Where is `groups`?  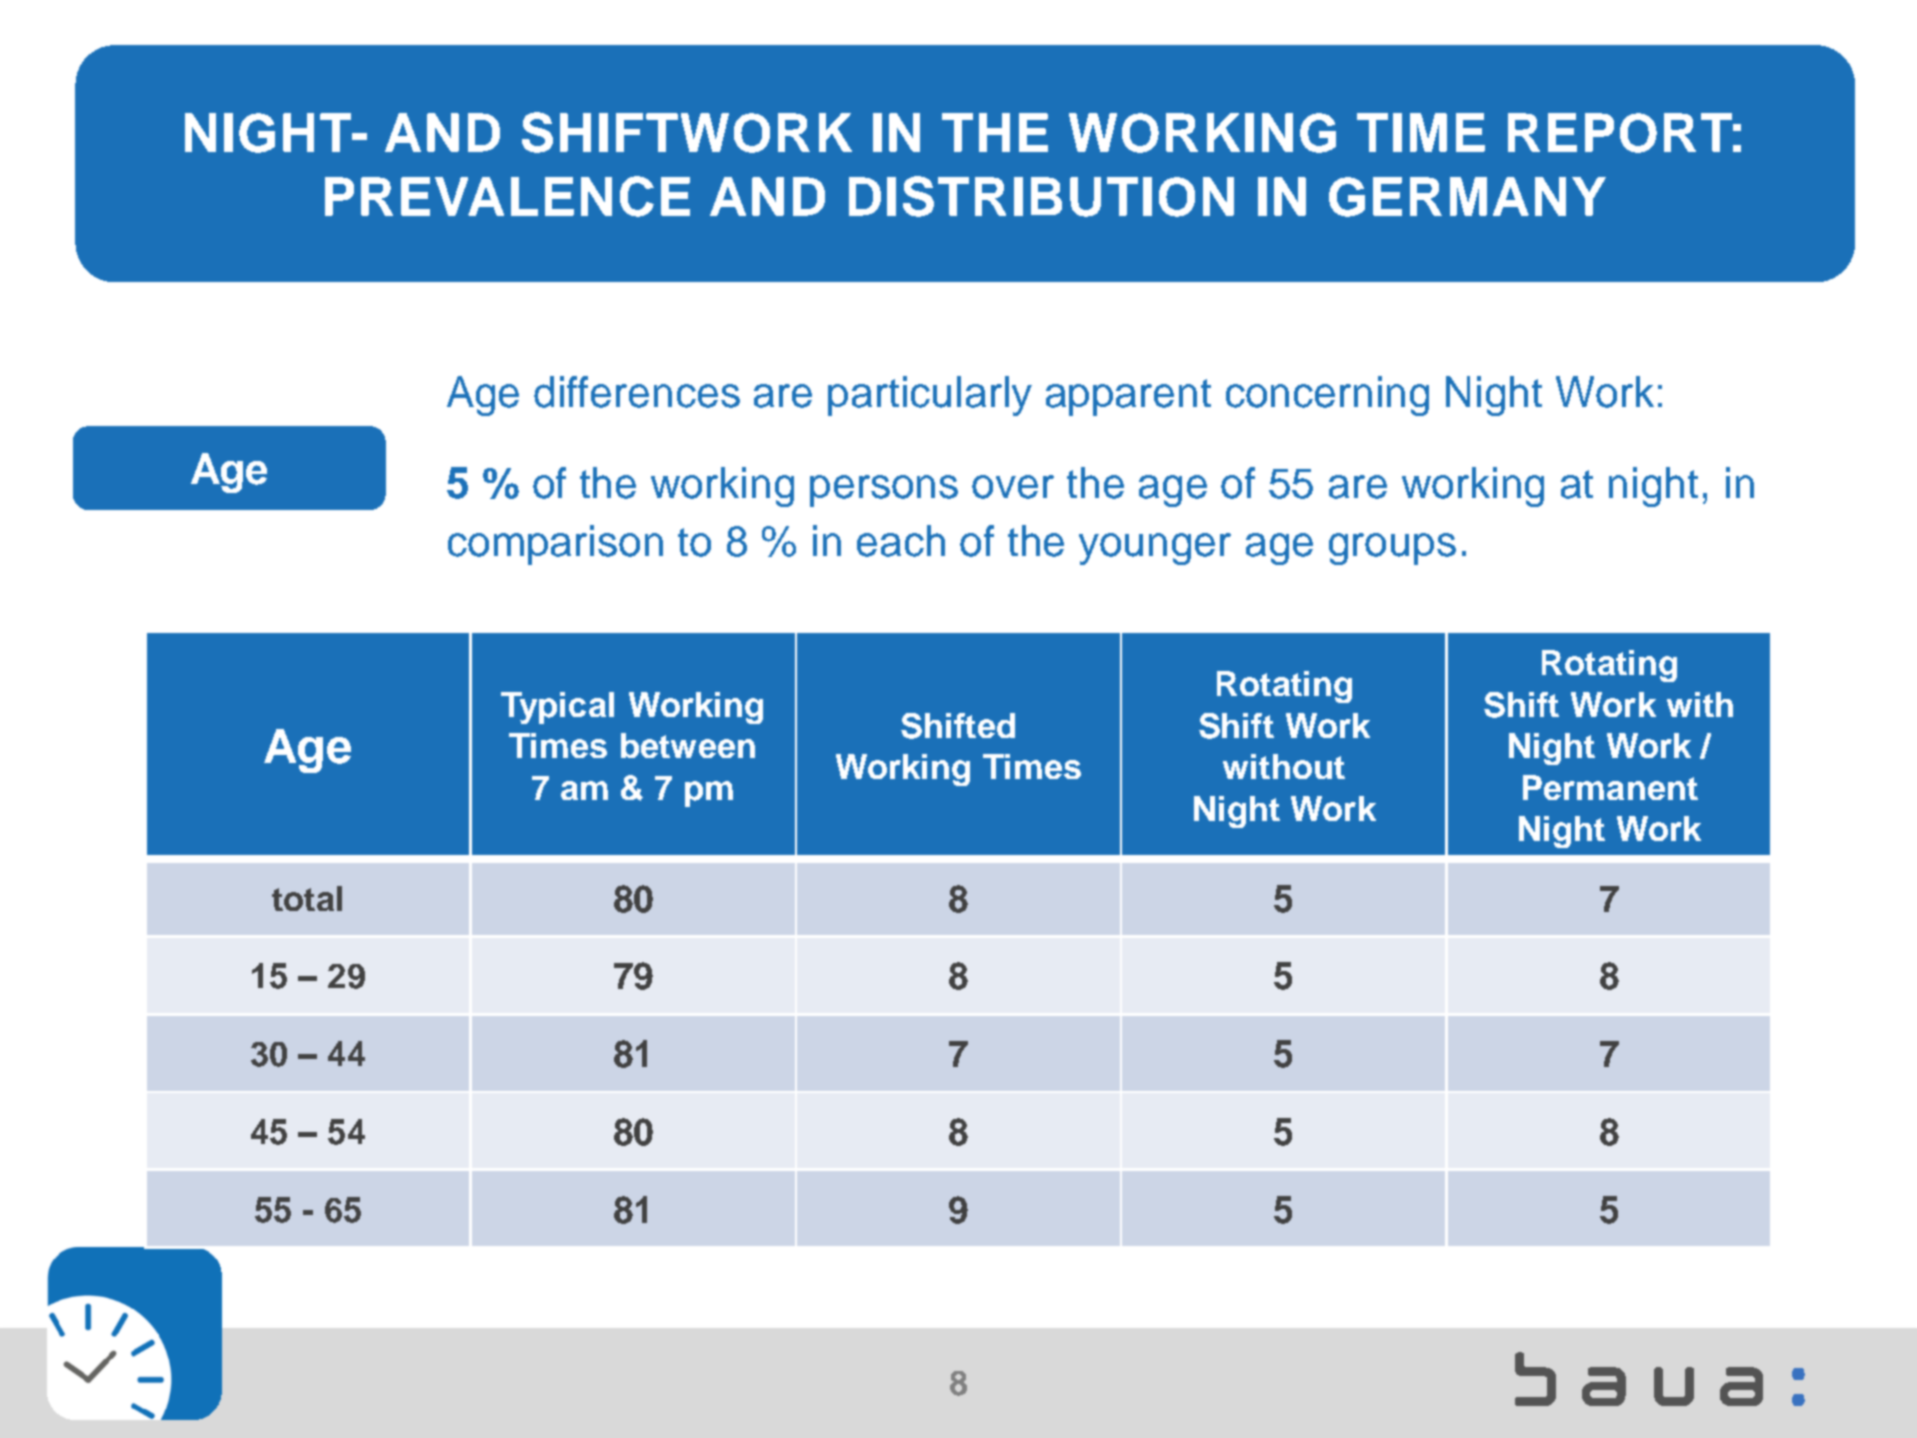
groups is located at coordinates (1392, 549).
